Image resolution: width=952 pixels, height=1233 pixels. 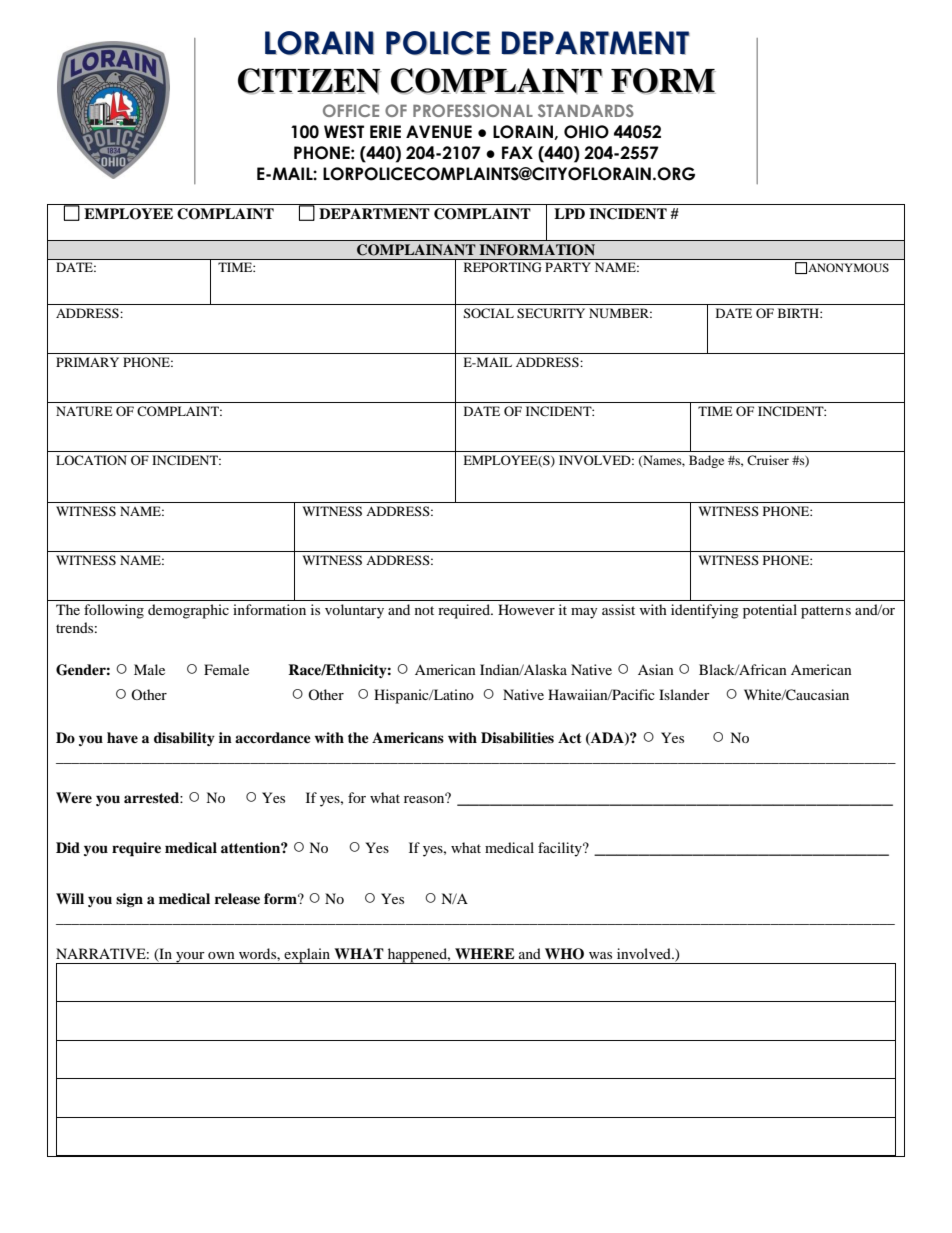 I want to click on OHIO, so click(x=586, y=132).
